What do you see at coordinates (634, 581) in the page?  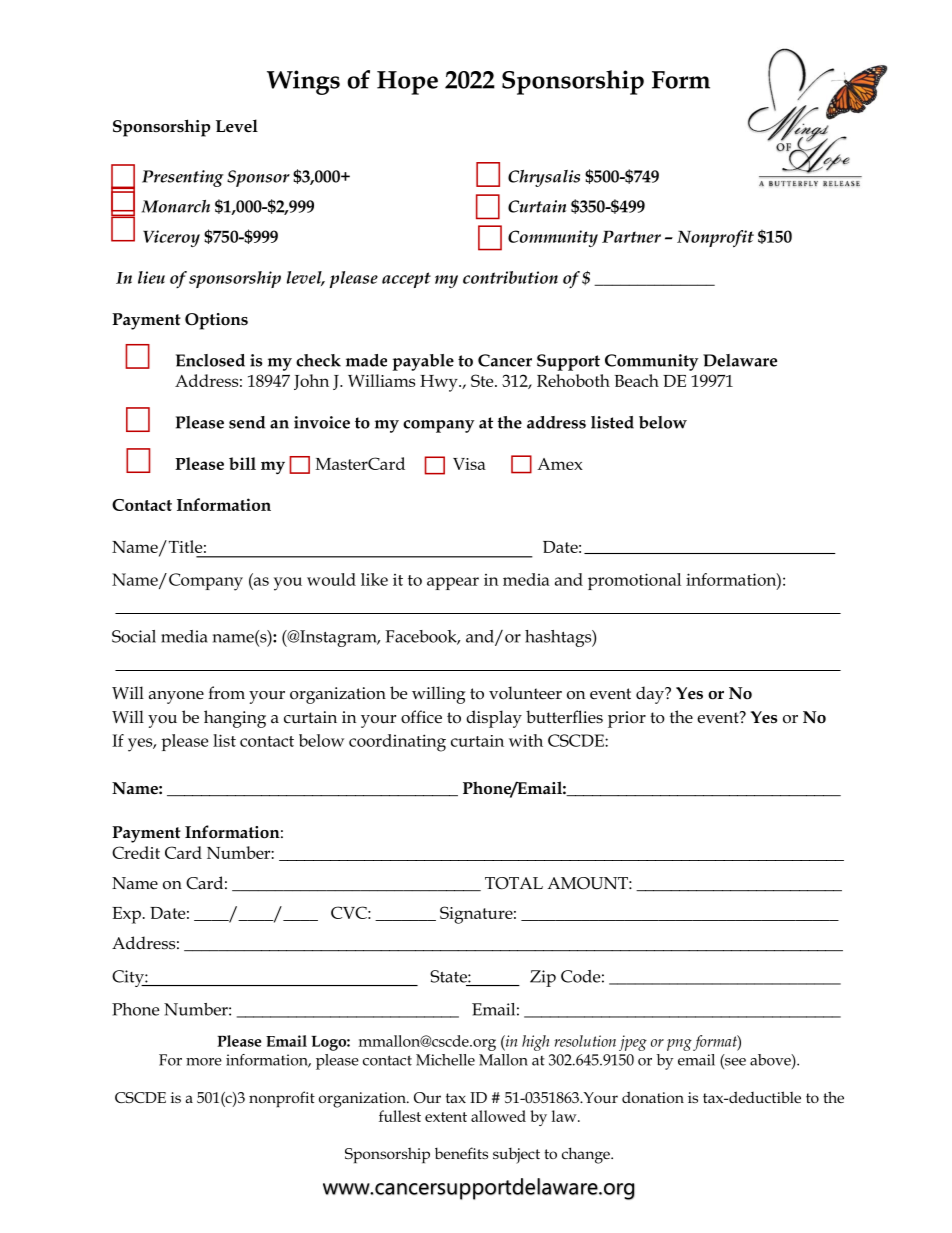 I see `promotional` at bounding box center [634, 581].
